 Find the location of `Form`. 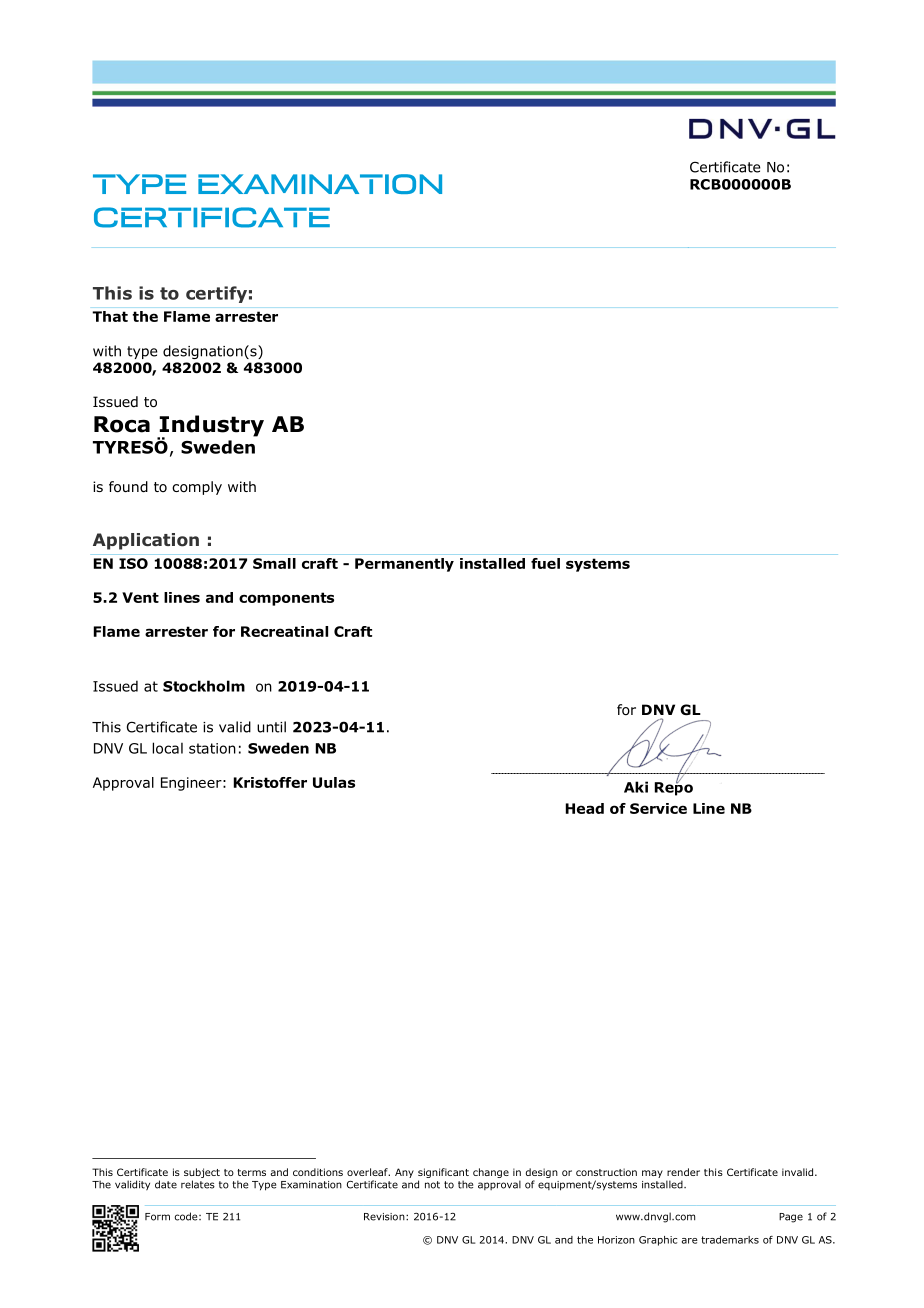

Form is located at coordinates (157, 1217).
